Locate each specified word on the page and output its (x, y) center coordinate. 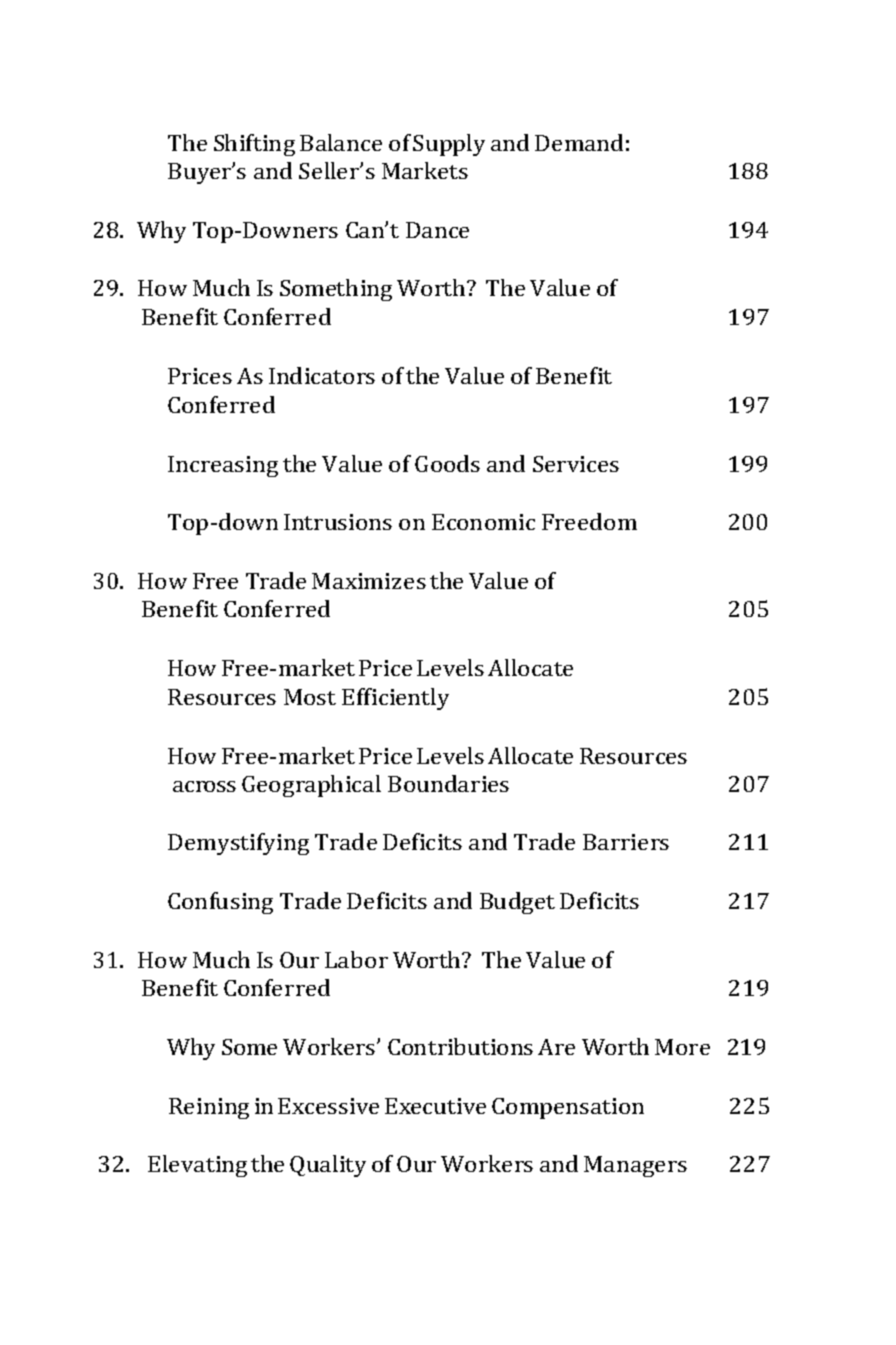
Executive (435, 1106)
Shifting (254, 145)
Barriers (626, 842)
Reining (209, 1108)
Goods (447, 463)
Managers (635, 1166)
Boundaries (448, 783)
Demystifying (238, 844)
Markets (425, 170)
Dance (437, 230)
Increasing (223, 466)
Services (576, 464)
